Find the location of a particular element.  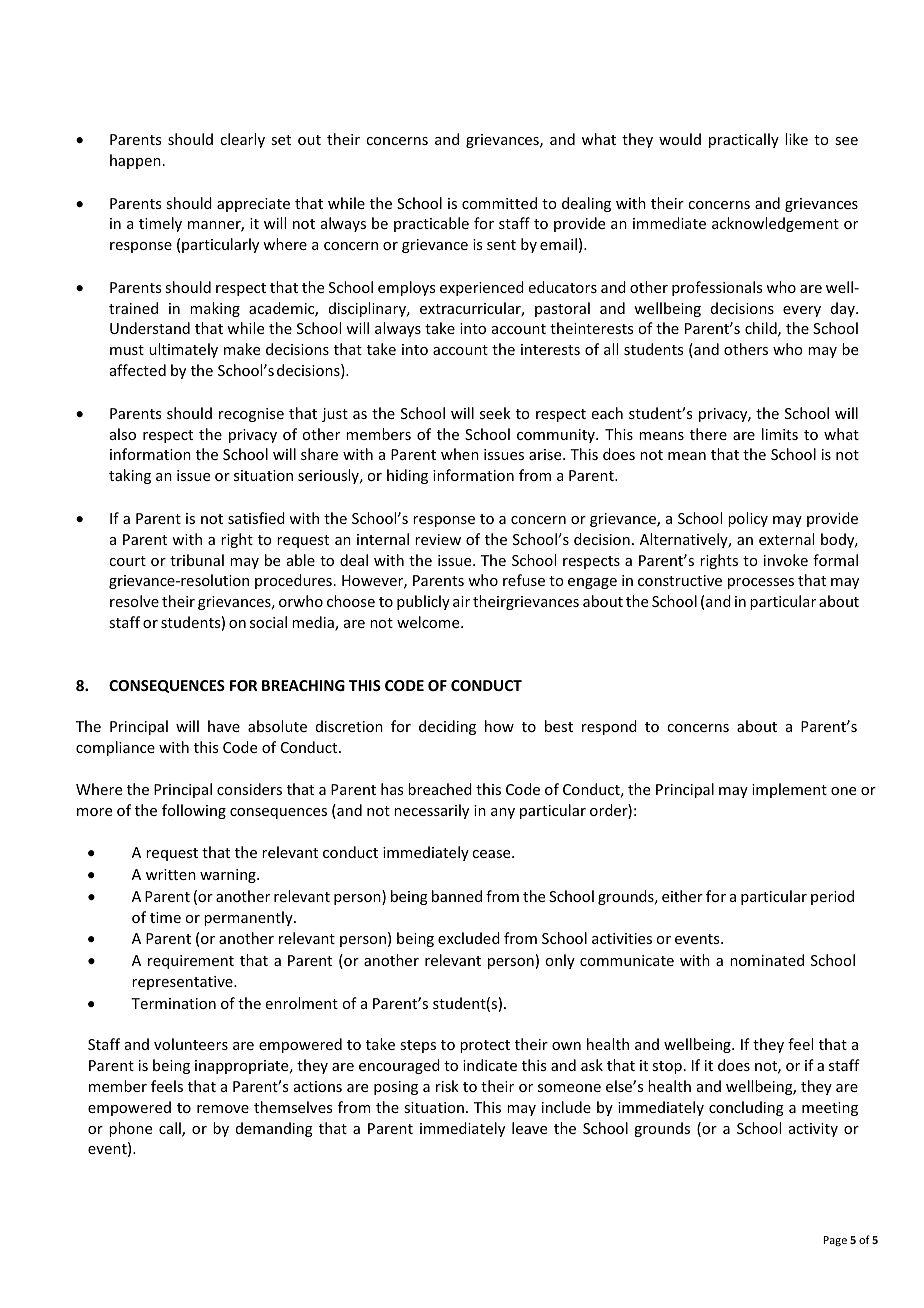

like is located at coordinates (796, 139).
